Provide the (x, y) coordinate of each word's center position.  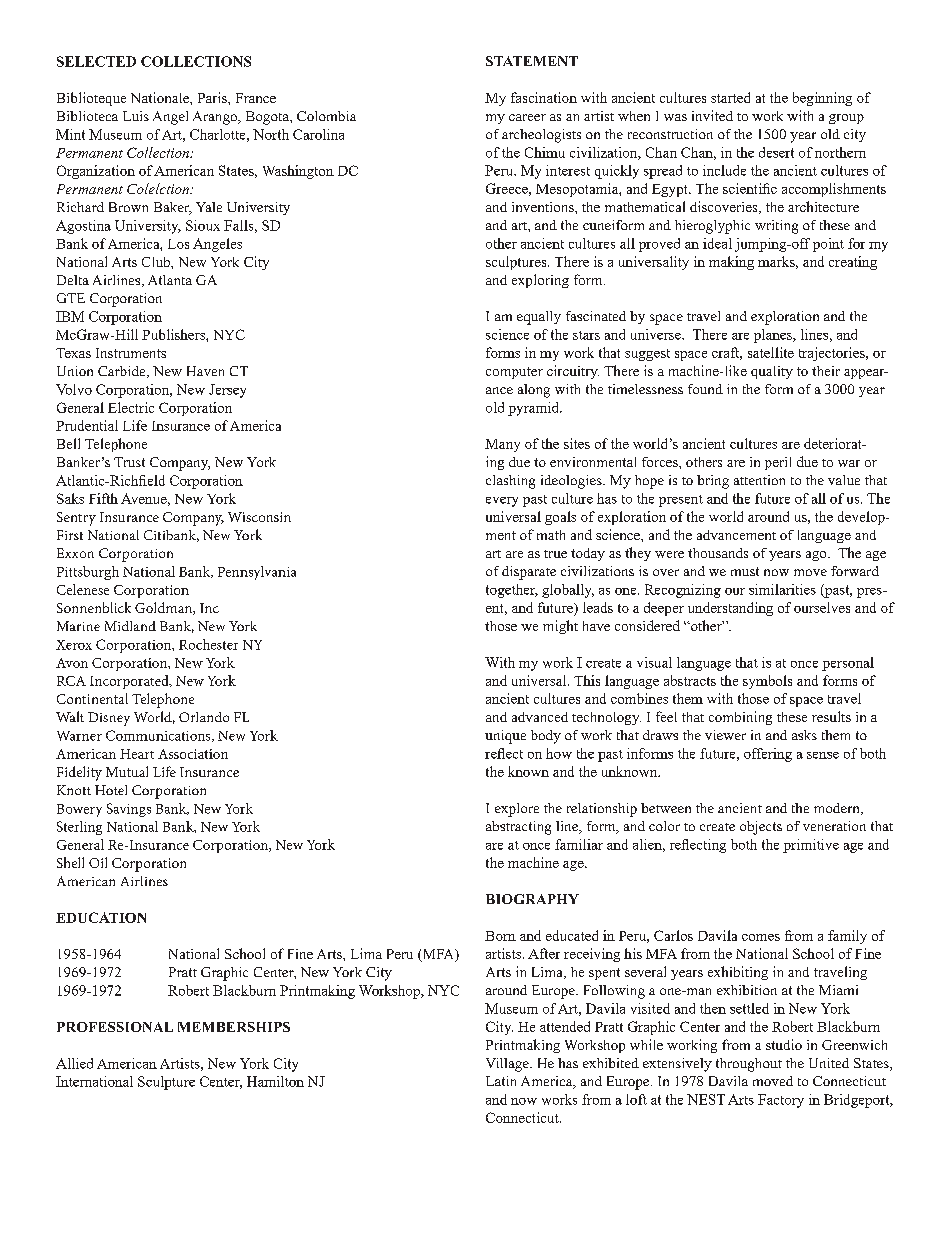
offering (768, 755)
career (527, 117)
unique (505, 737)
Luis (136, 116)
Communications (159, 736)
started (730, 97)
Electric (131, 407)
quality (772, 372)
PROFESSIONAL (115, 1027)
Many (502, 445)
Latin (501, 1081)
